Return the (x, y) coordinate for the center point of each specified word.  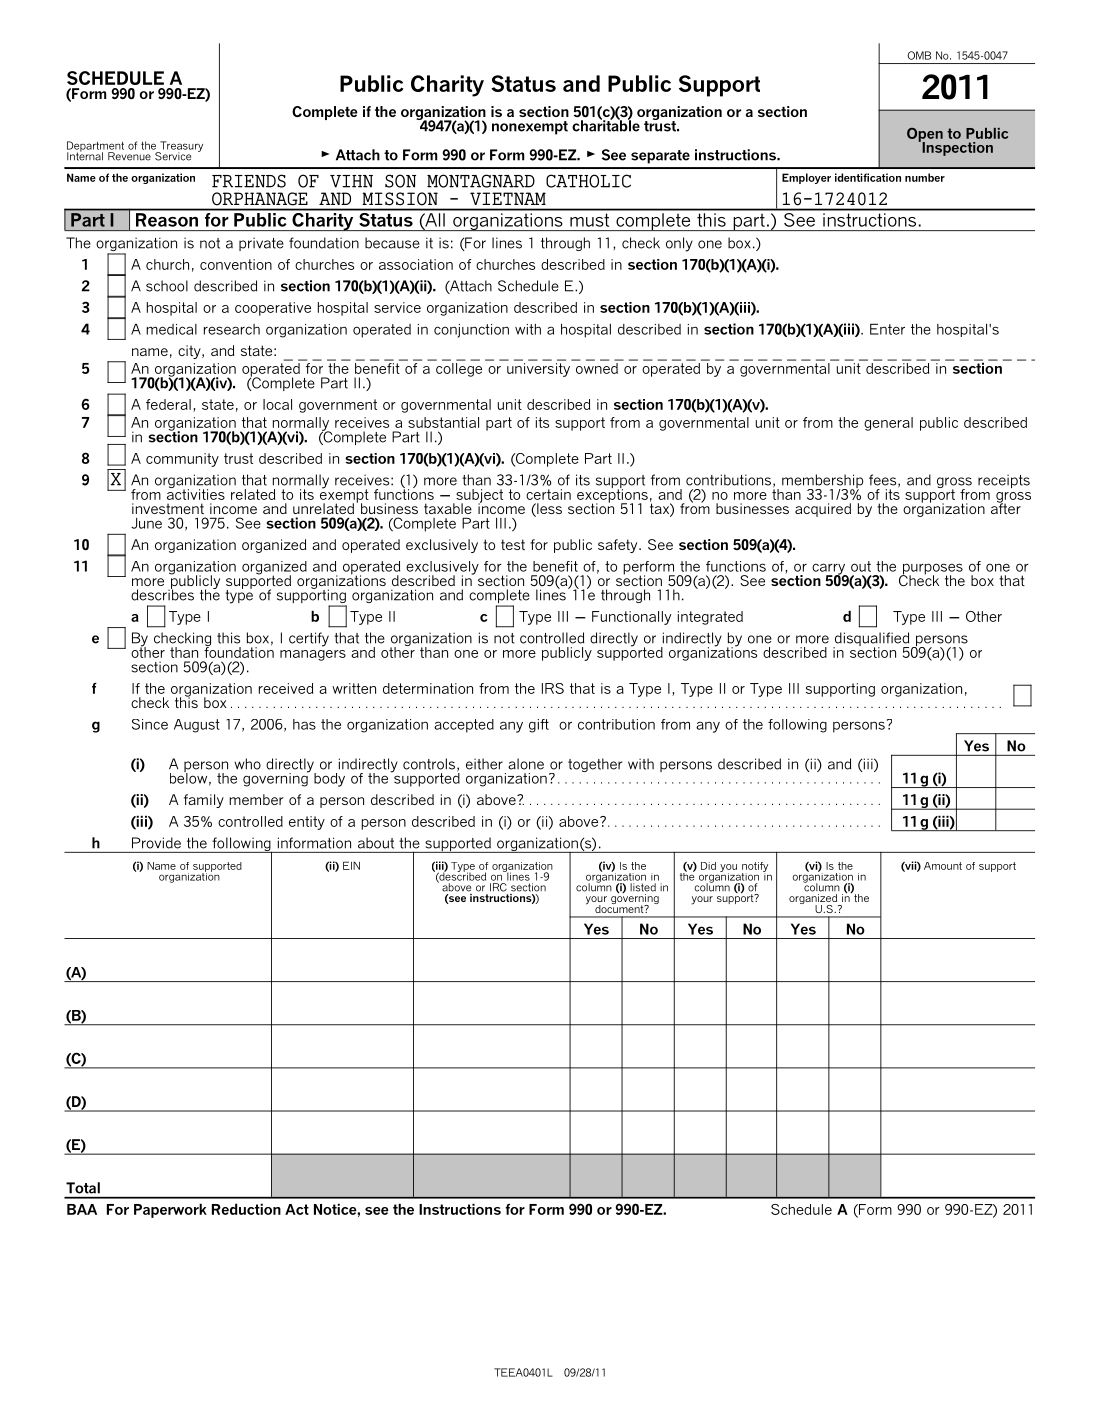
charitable (606, 125)
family (204, 801)
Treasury (180, 147)
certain (548, 494)
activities (196, 493)
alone (526, 764)
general (888, 424)
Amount (943, 866)
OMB (919, 55)
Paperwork (170, 1210)
